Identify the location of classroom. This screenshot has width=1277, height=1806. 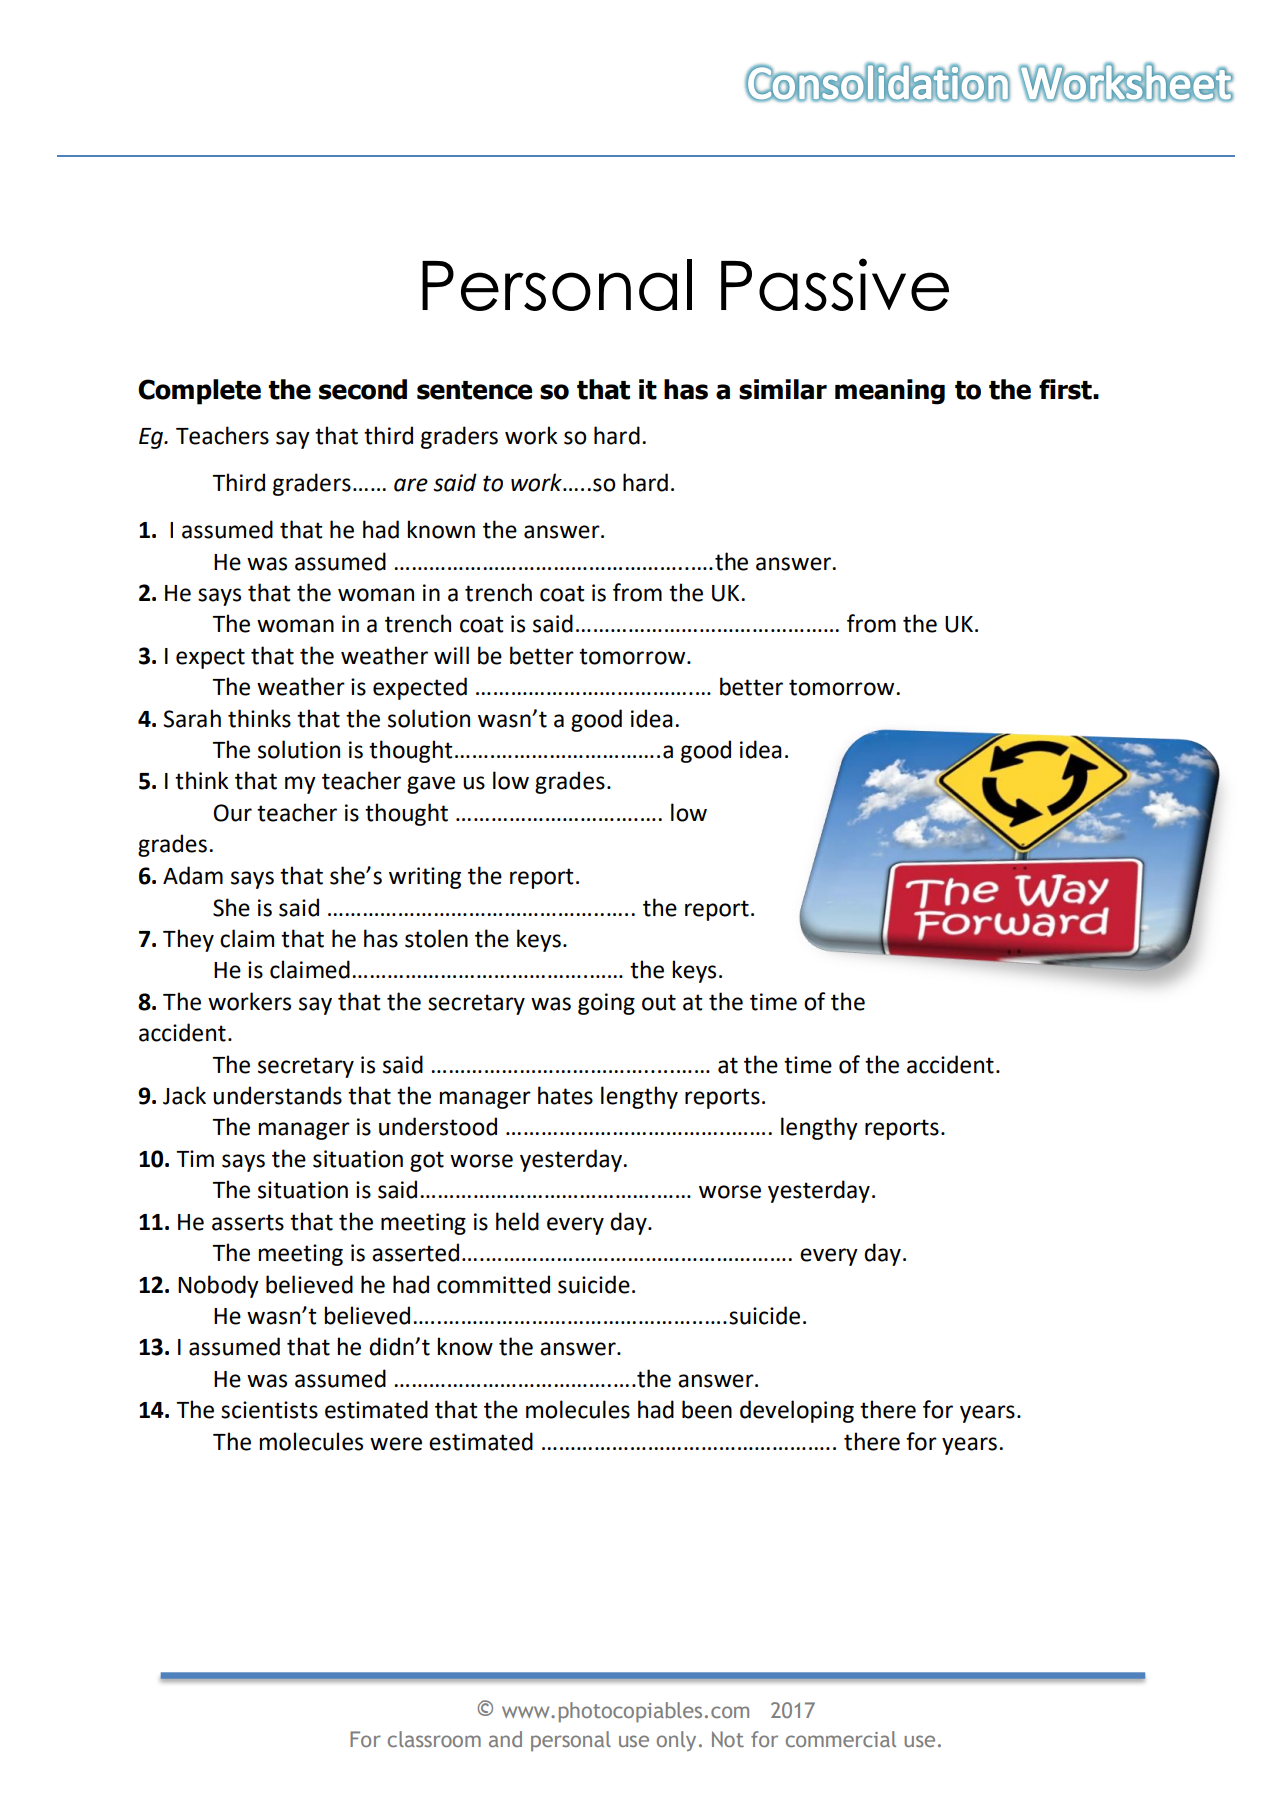
(434, 1739).
